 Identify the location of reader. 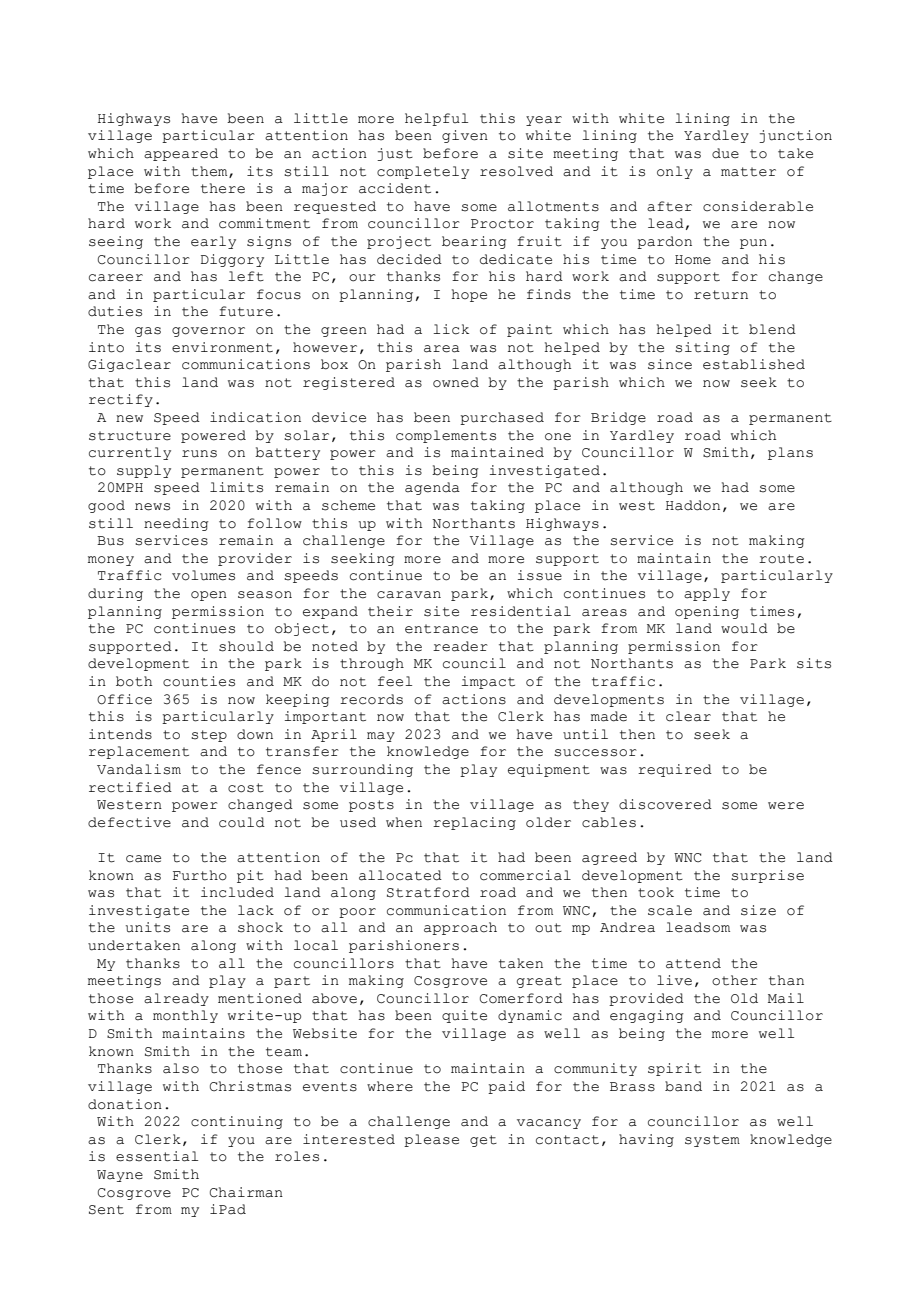
(460, 646).
